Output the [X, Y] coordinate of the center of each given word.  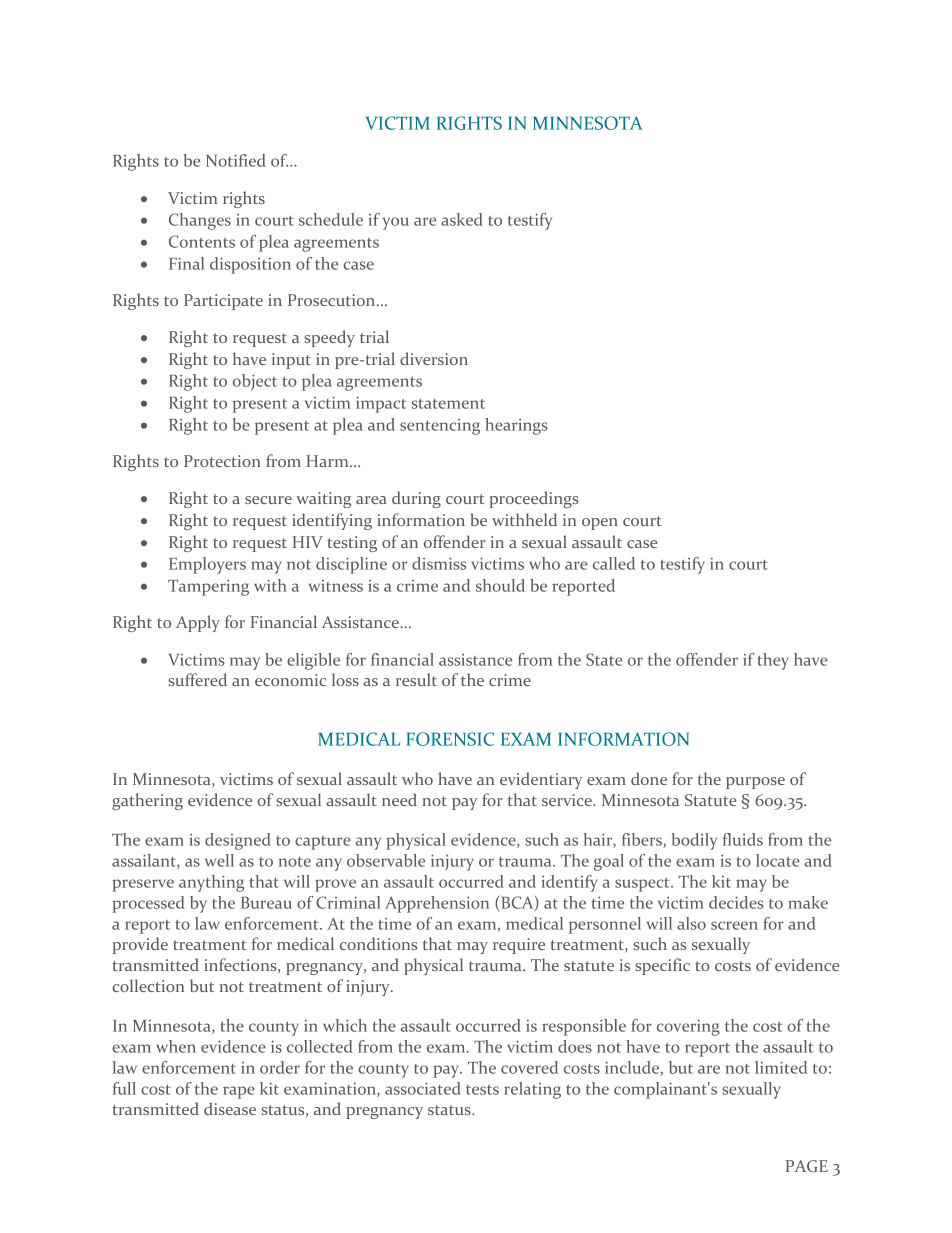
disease [230, 1108]
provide [140, 945]
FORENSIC [450, 739]
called [614, 563]
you [396, 223]
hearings [516, 426]
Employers [207, 565]
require [519, 946]
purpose [755, 783]
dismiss [439, 563]
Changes [200, 221]
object [255, 382]
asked [462, 219]
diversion [434, 358]
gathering [147, 801]
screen [734, 925]
